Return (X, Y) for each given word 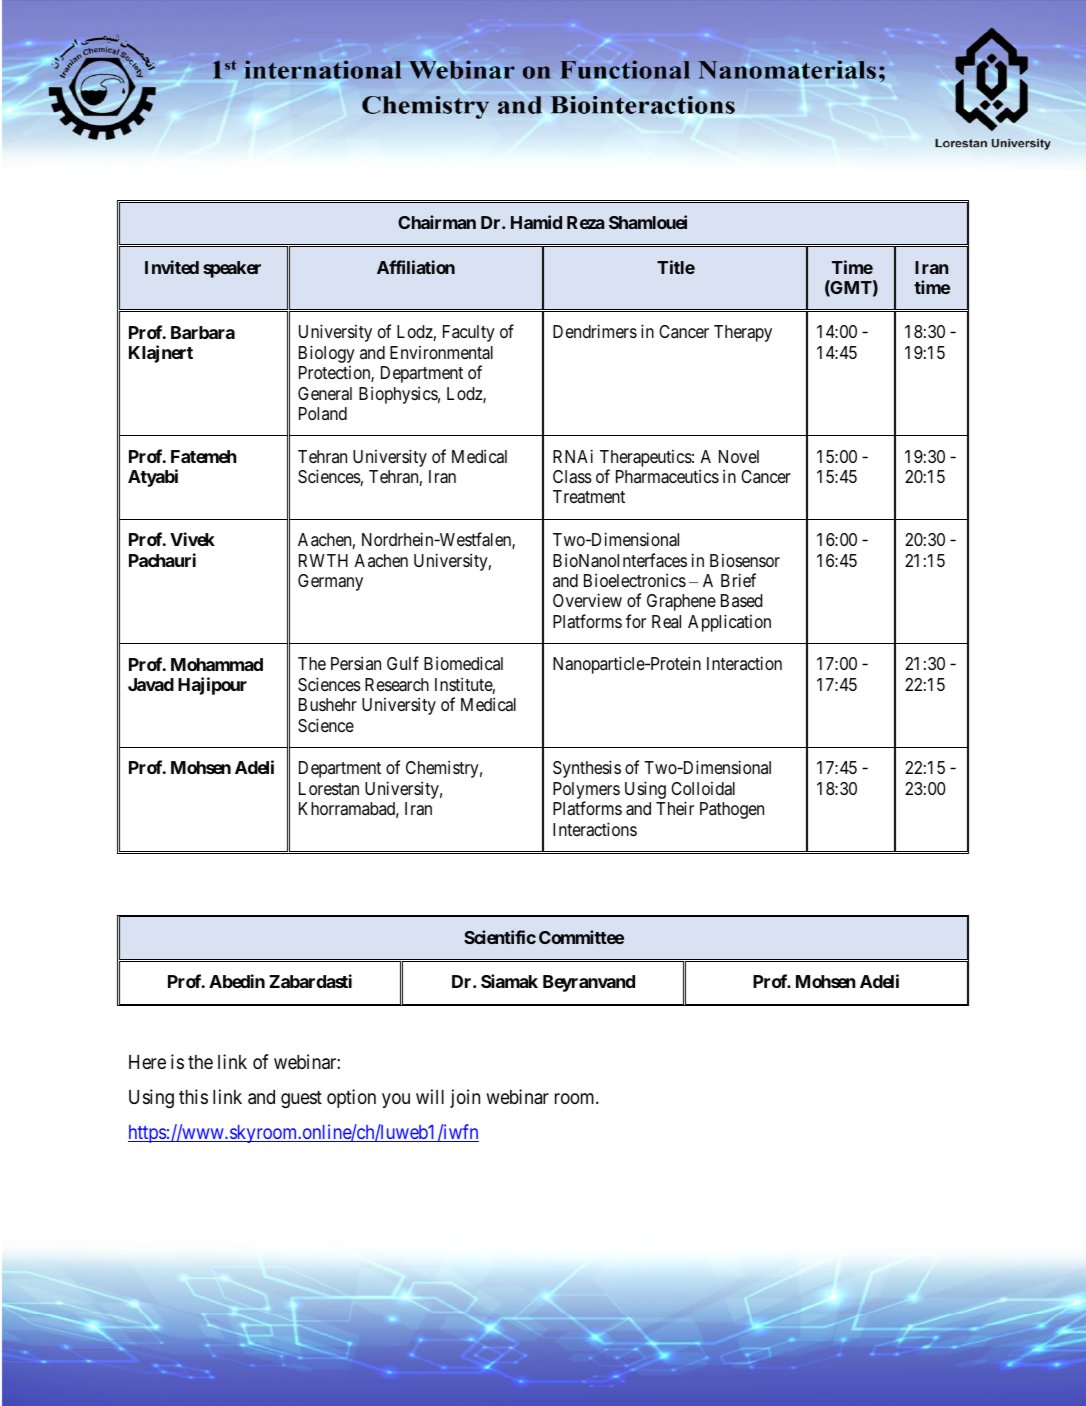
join (465, 1098)
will (430, 1096)
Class (572, 477)
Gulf (403, 663)
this (193, 1096)
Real (666, 621)
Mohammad (217, 664)
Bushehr (328, 704)
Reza (586, 222)
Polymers (586, 790)
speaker (232, 269)
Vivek (192, 539)
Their (675, 808)
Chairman (437, 222)
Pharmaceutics (667, 476)
